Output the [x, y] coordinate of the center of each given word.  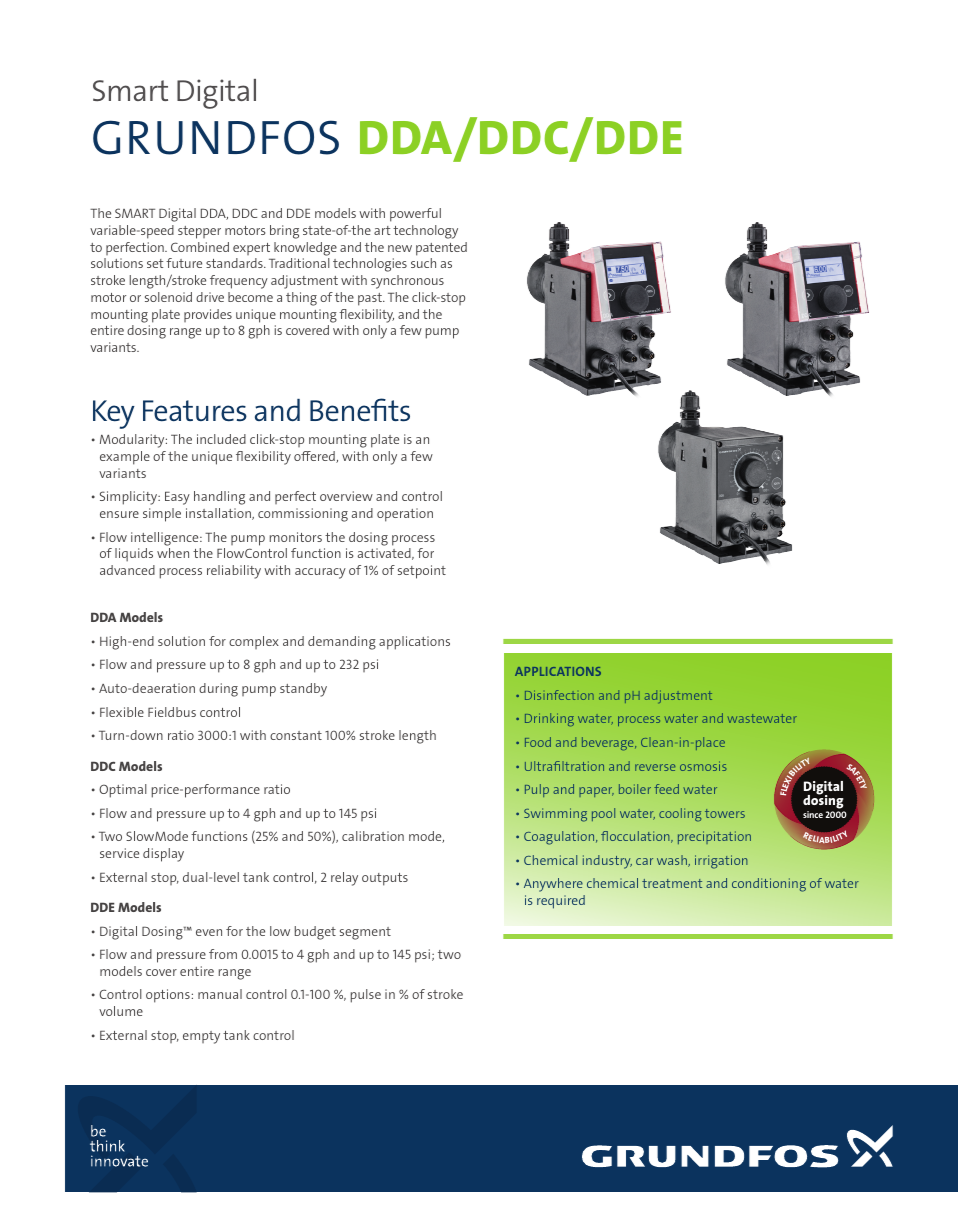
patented [441, 249]
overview [346, 496]
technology [425, 232]
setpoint [422, 572]
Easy [177, 498]
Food [538, 742]
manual [220, 994]
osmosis [703, 766]
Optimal [123, 791]
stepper [199, 232]
